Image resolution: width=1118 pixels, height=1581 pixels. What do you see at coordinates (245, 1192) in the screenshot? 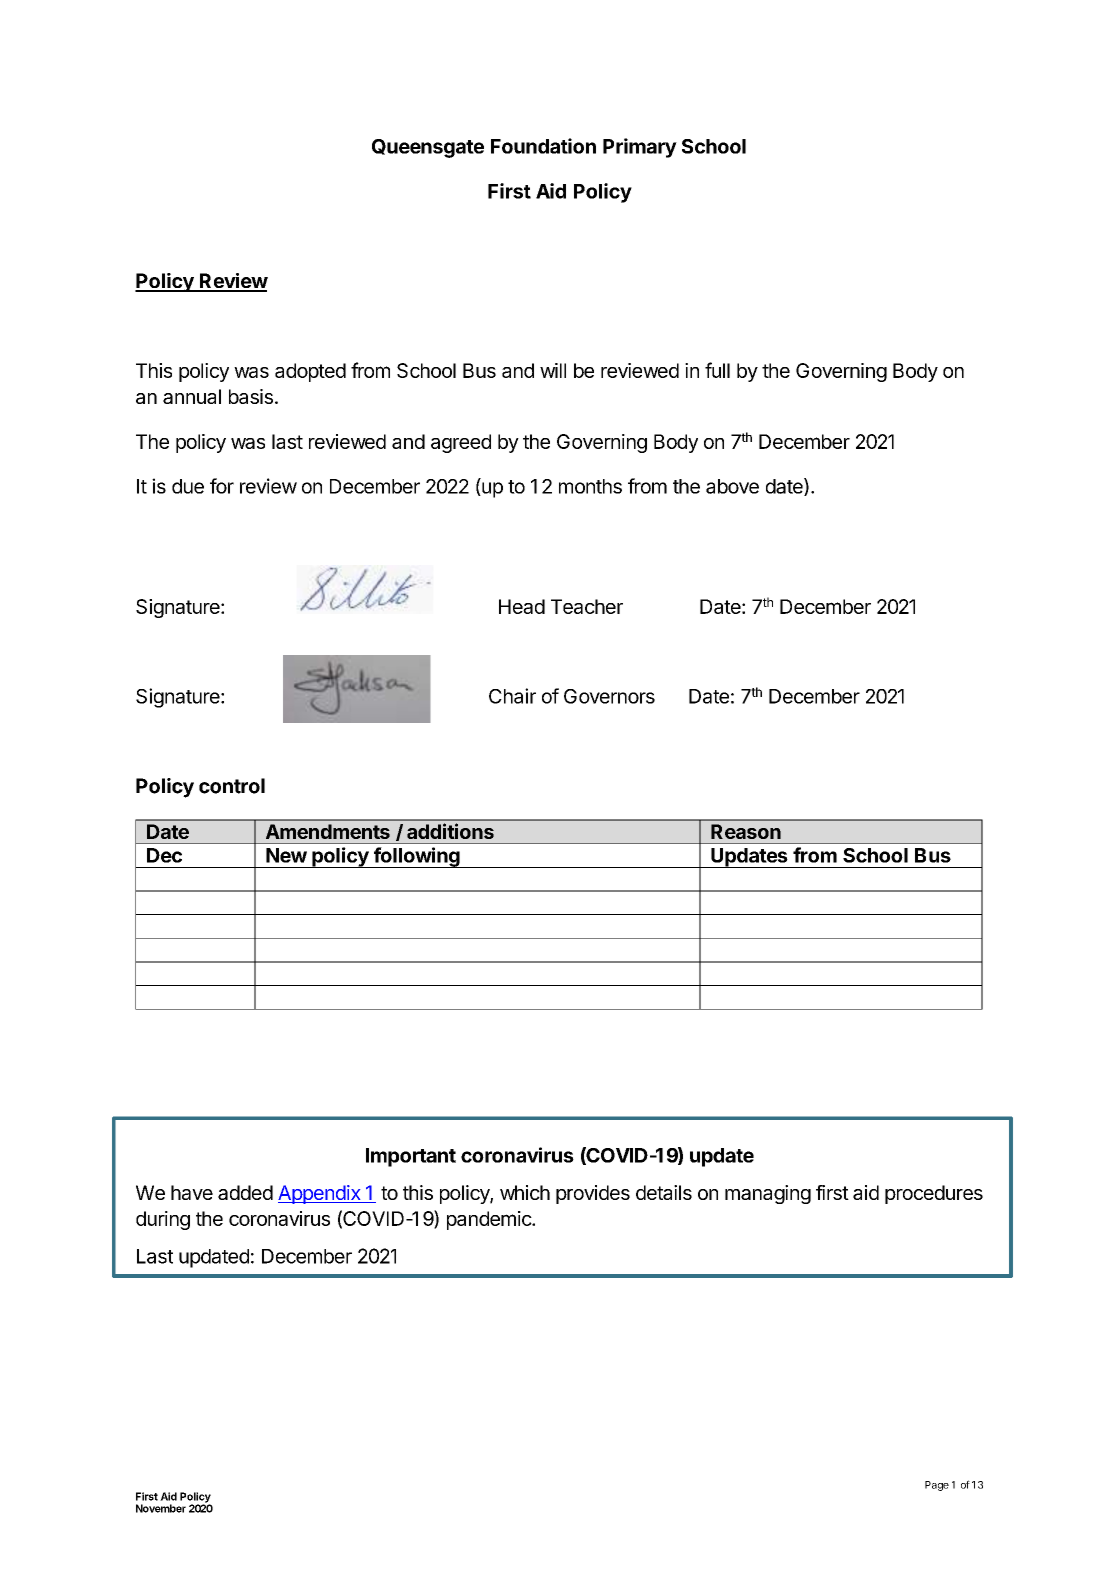
I see `added` at bounding box center [245, 1192].
